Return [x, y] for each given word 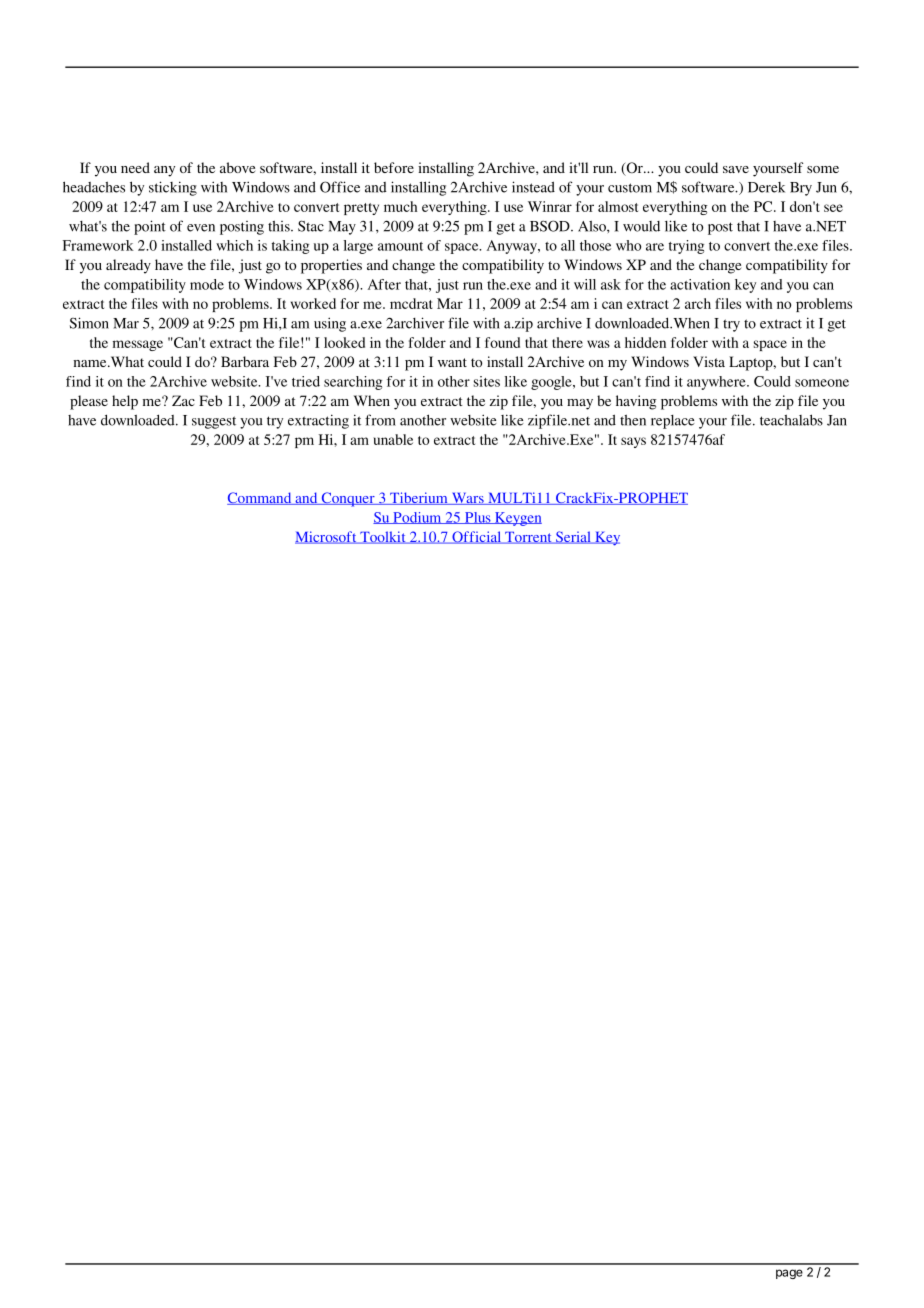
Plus [477, 518]
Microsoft [327, 537]
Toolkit [383, 537]
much [400, 206]
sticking [173, 188]
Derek [766, 187]
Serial [573, 537]
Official [477, 537]
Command [260, 498]
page [789, 1274]
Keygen [517, 519]
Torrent [528, 538]
